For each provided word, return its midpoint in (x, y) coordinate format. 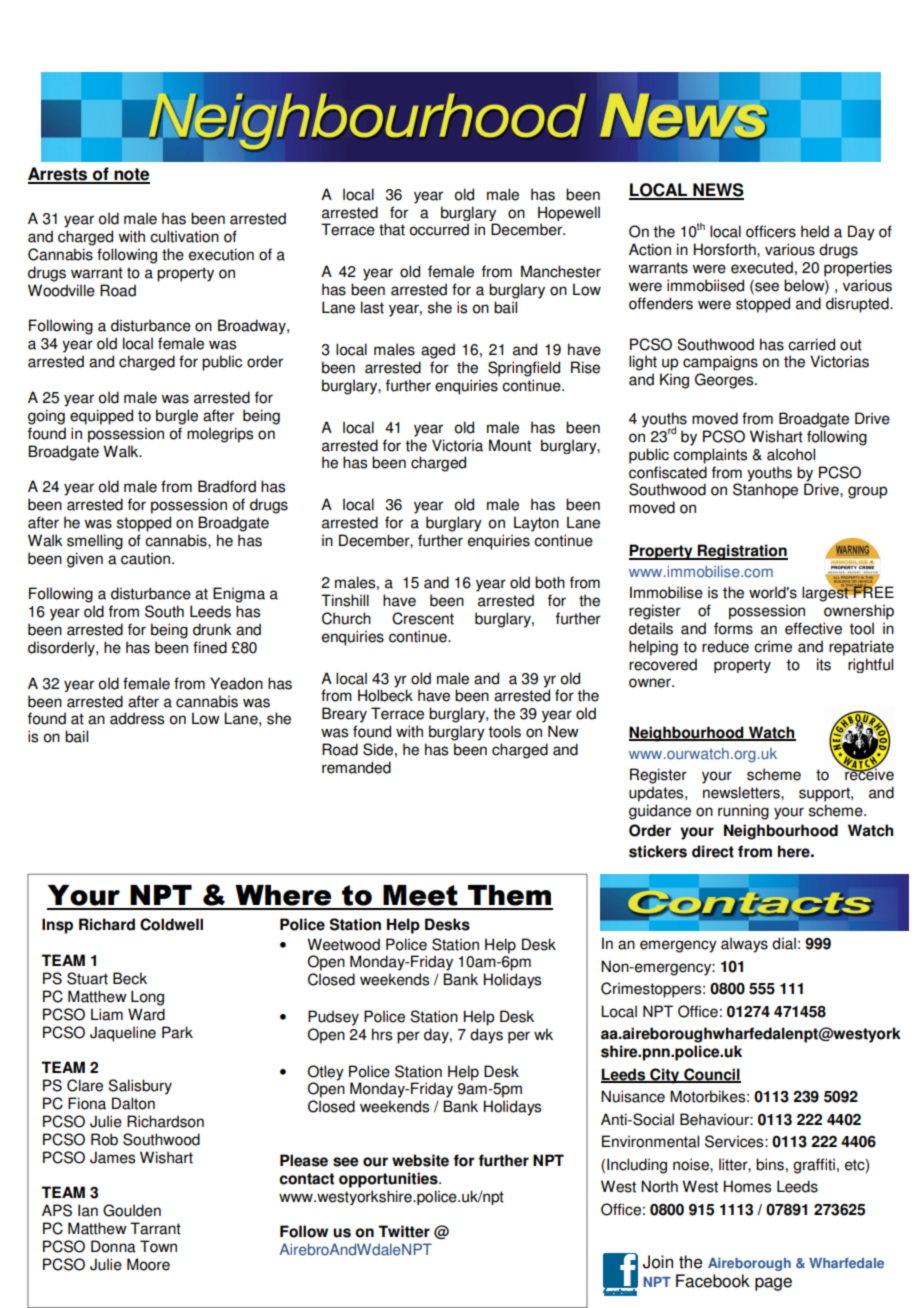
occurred (439, 229)
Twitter (404, 1231)
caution (145, 558)
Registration (742, 552)
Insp (57, 926)
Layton (536, 524)
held (815, 231)
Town (158, 1246)
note (131, 175)
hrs (382, 1034)
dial (784, 943)
